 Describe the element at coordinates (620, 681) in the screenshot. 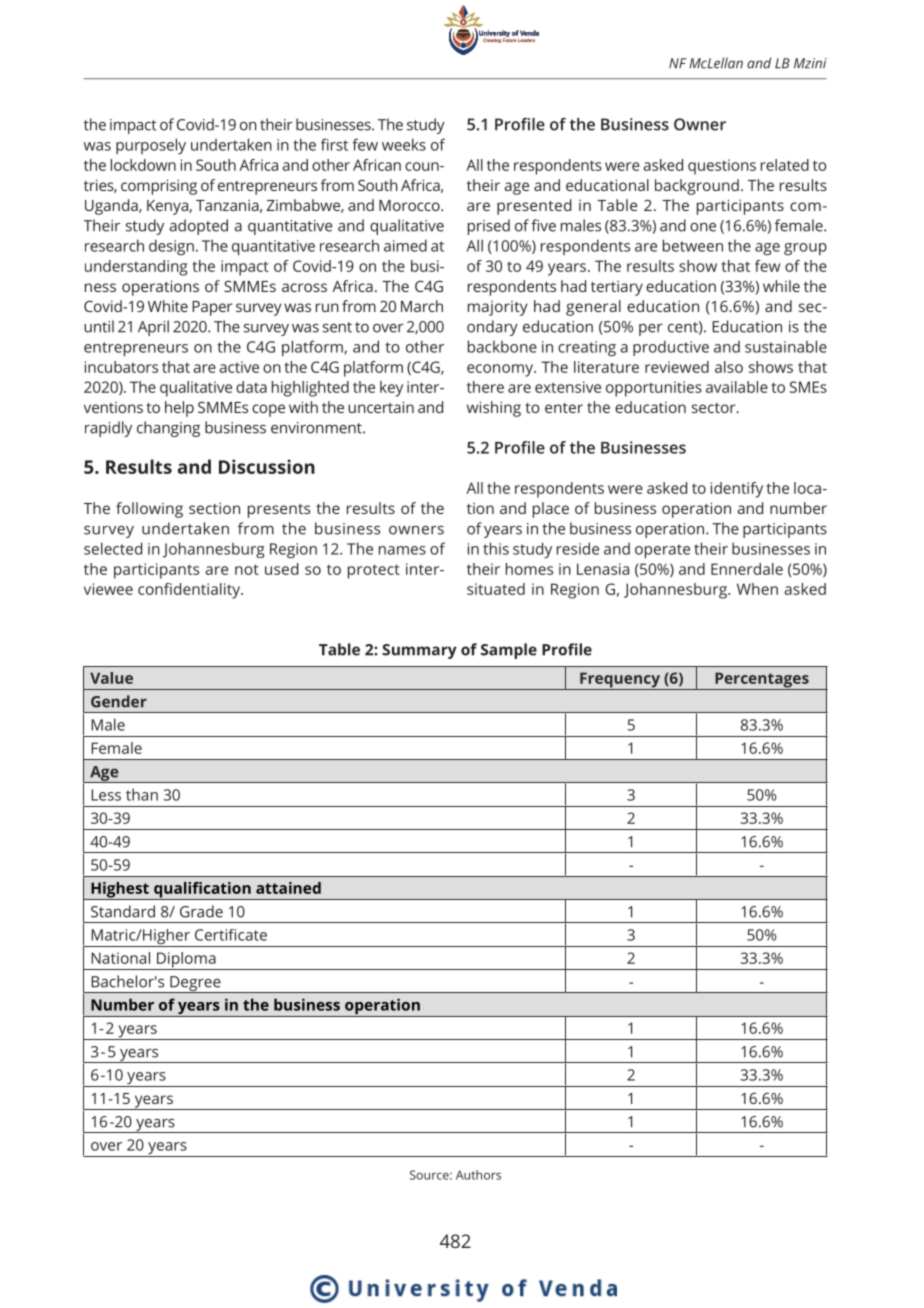

I see `Frequency` at that location.
